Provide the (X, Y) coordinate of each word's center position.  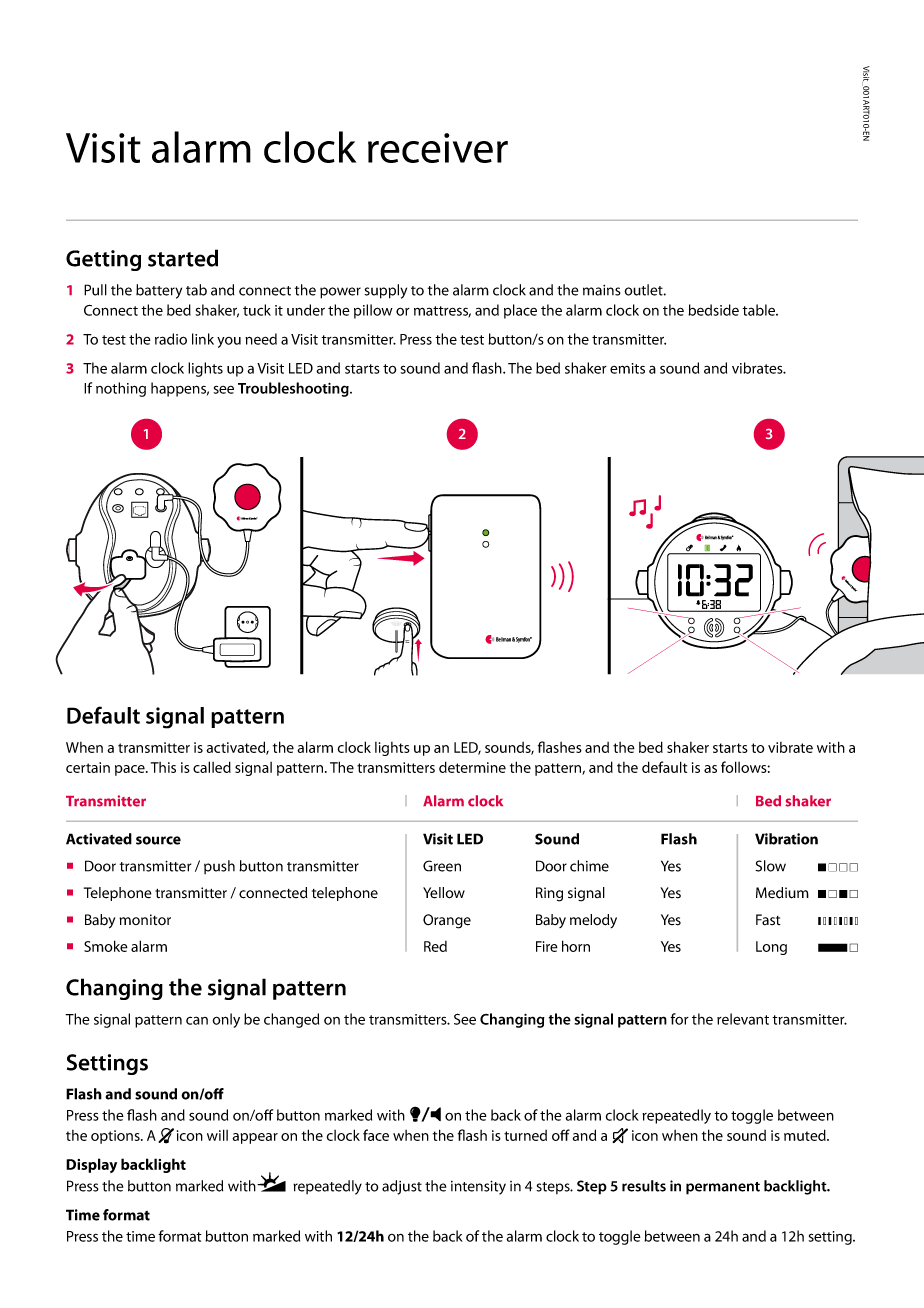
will (217, 1135)
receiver (438, 148)
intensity (478, 1187)
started (183, 258)
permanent (723, 1188)
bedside (713, 310)
